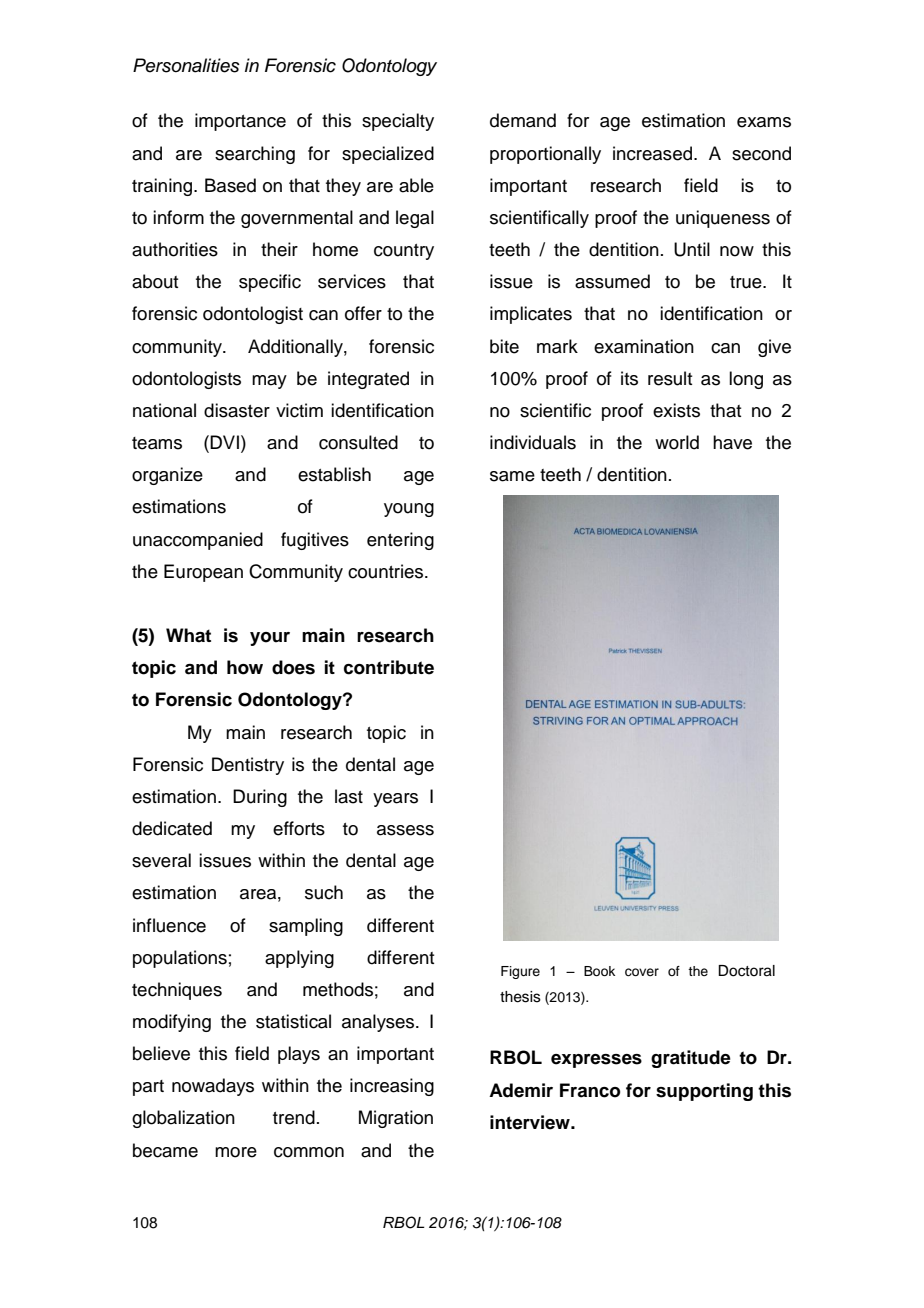 The image size is (924, 1308). Describe the element at coordinates (764, 122) in the page. I see `exams` at that location.
